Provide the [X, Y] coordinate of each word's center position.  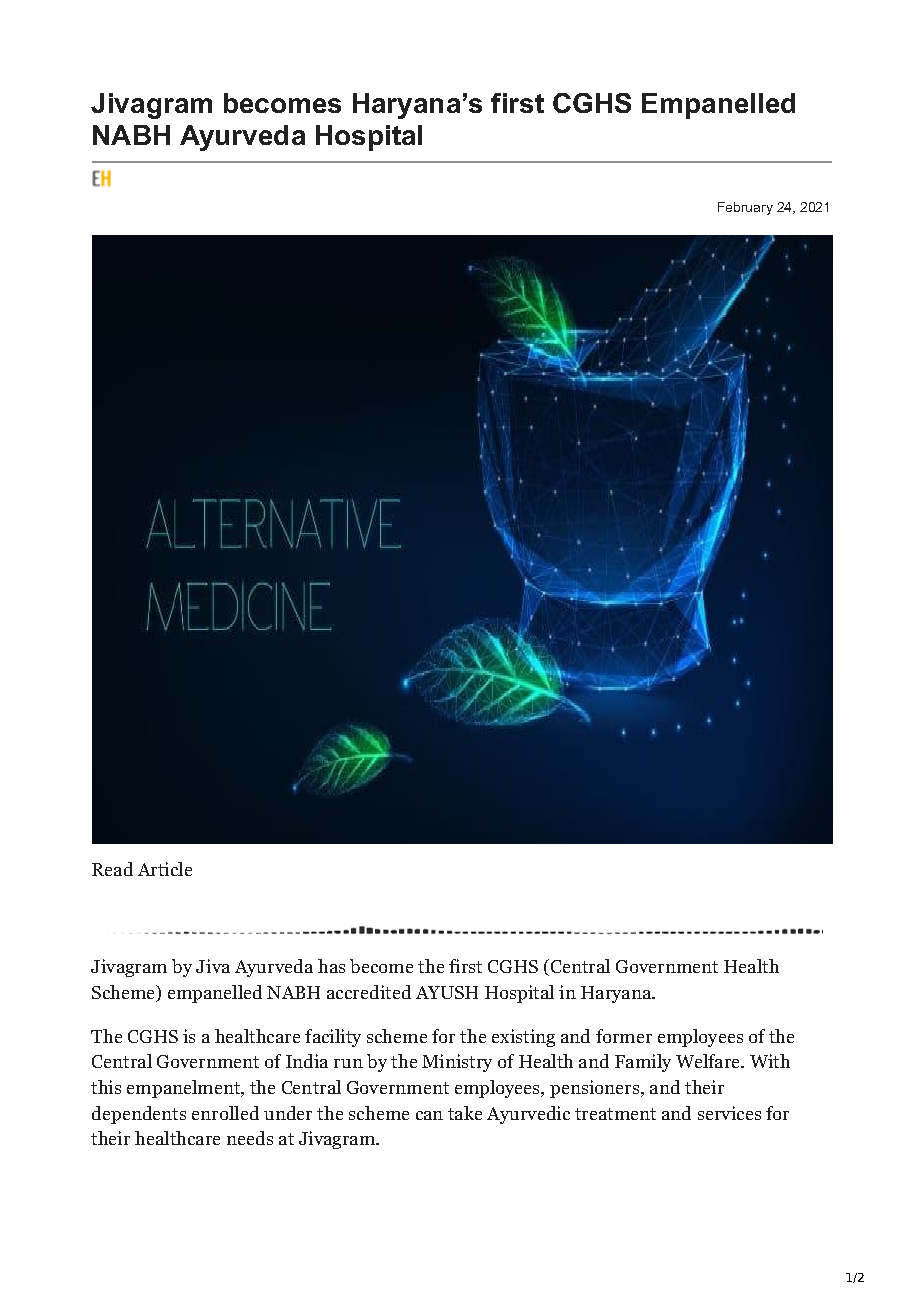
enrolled [225, 1113]
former [624, 1036]
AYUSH [447, 992]
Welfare [709, 1061]
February [745, 208]
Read [112, 869]
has [331, 966]
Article [165, 869]
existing [523, 1038]
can [429, 1115]
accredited [369, 992]
